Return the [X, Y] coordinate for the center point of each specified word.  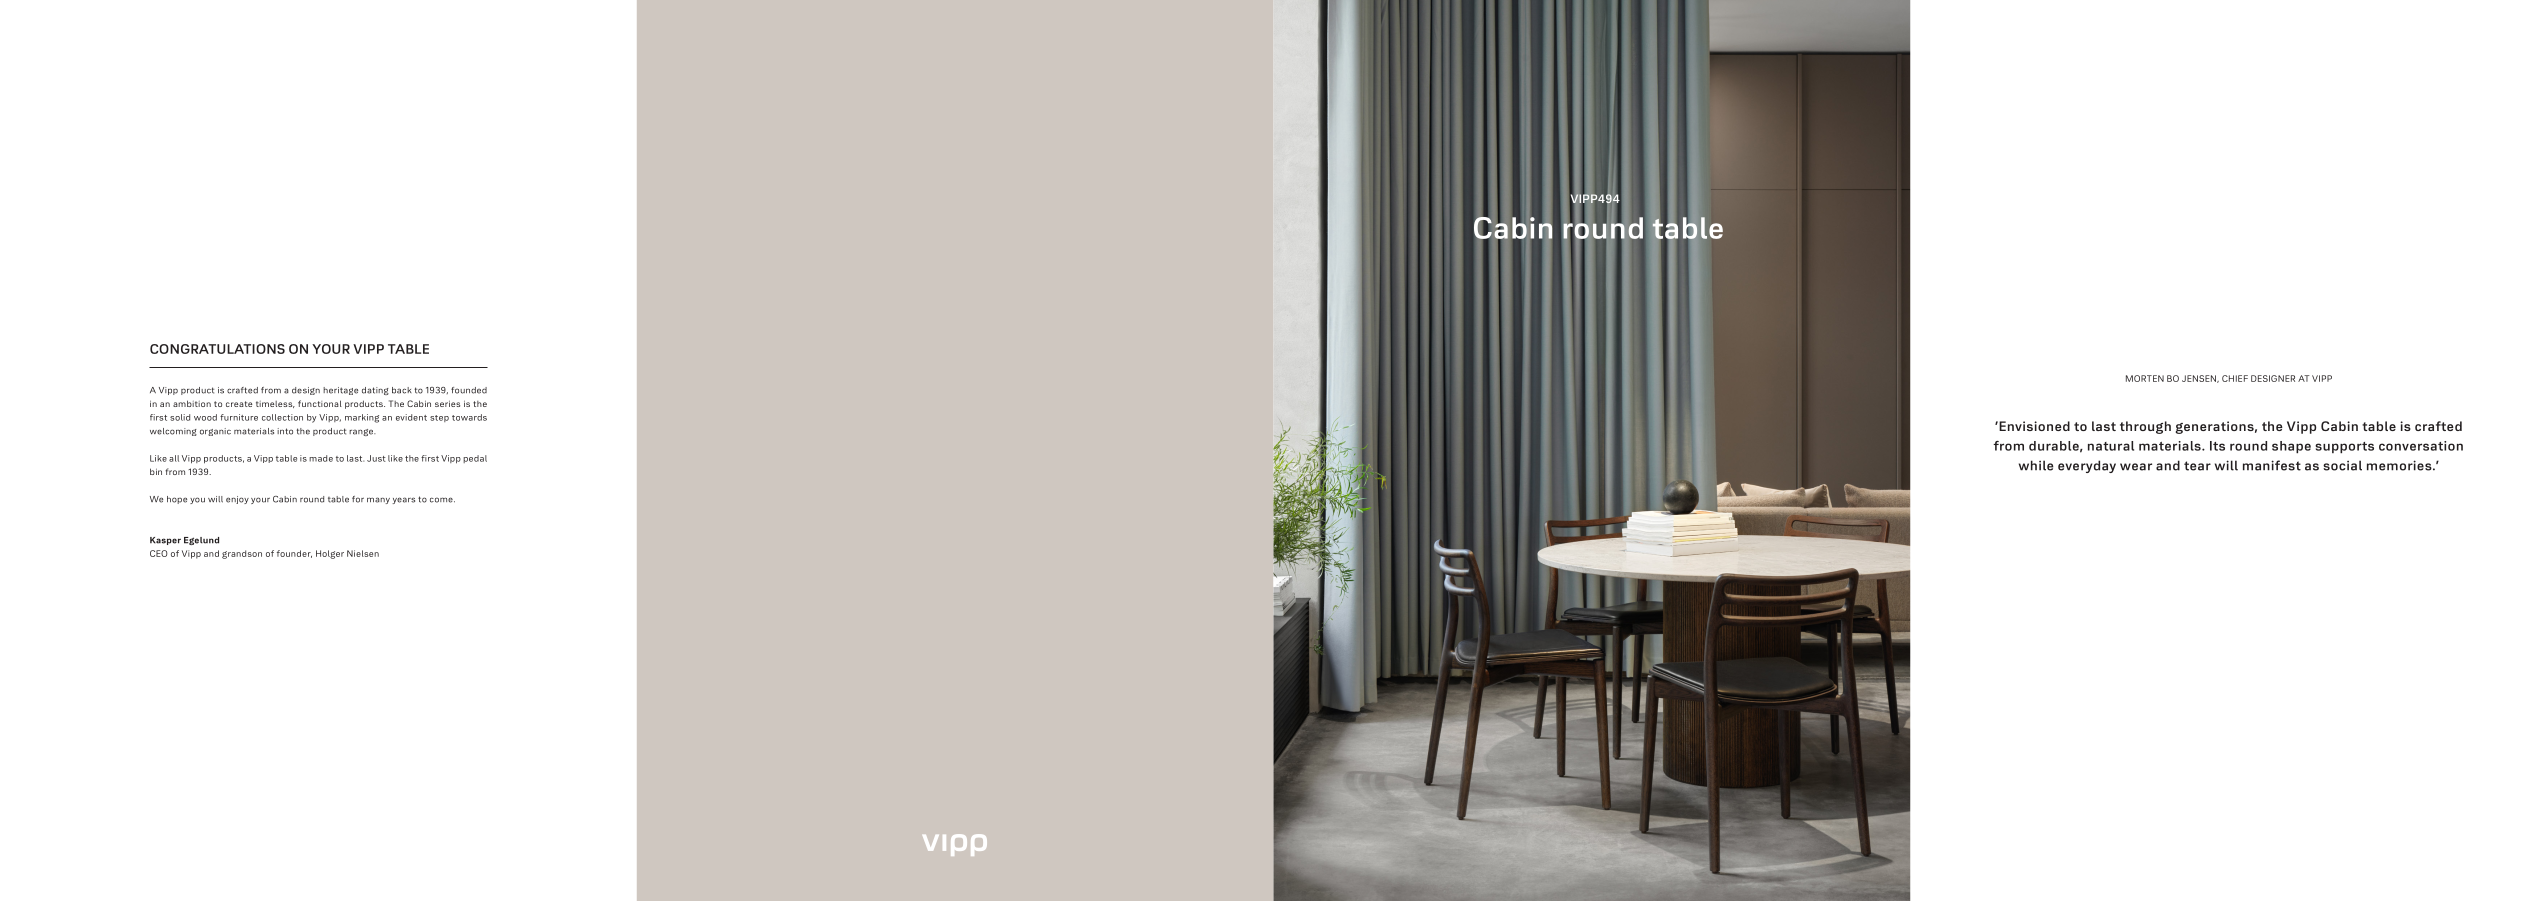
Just [376, 458]
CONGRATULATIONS [217, 349]
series [447, 404]
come [442, 500]
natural [2111, 446]
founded [469, 390]
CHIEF [2235, 378]
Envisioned [2033, 426]
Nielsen [363, 553]
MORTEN [2145, 378]
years [403, 500]
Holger [330, 554]
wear [2136, 467]
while [2036, 465]
